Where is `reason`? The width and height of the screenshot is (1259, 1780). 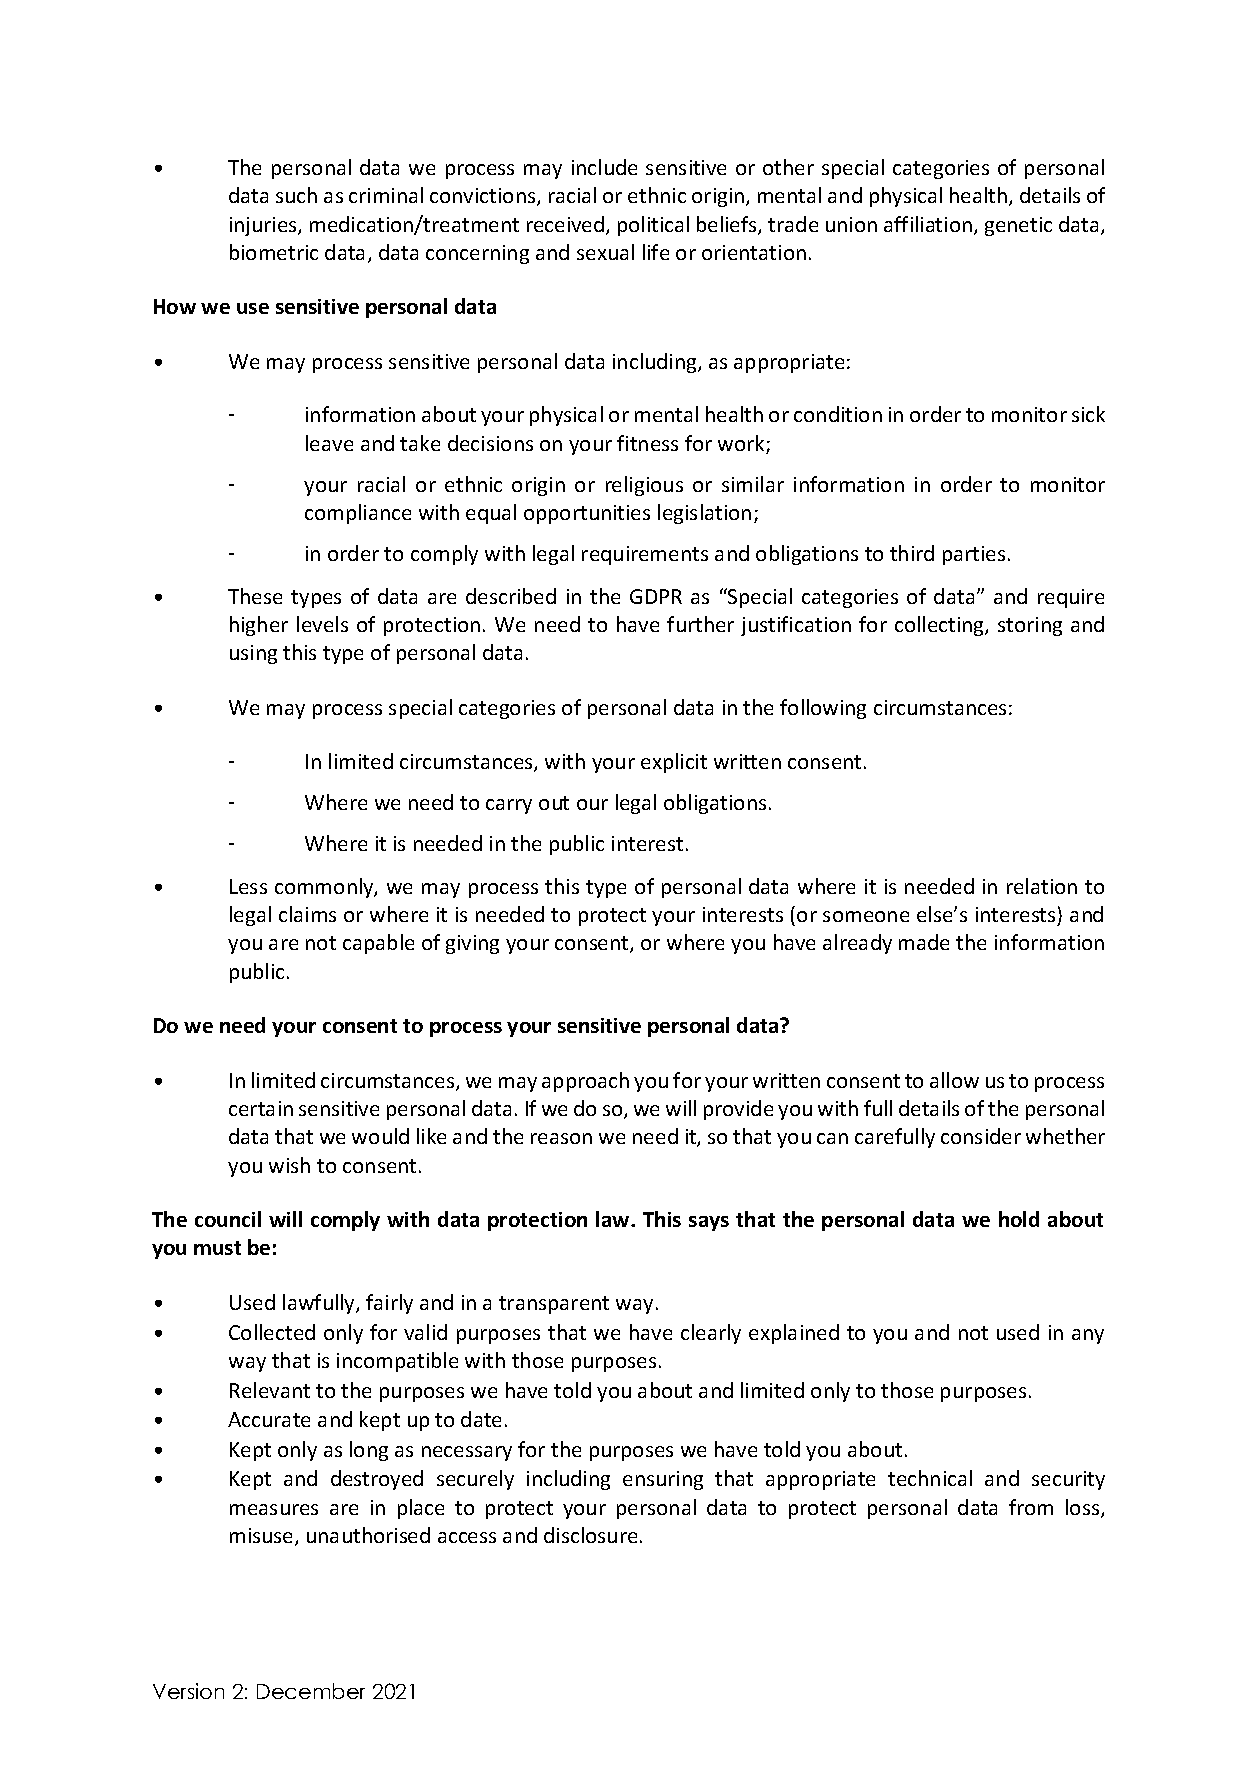
reason is located at coordinates (561, 1138).
